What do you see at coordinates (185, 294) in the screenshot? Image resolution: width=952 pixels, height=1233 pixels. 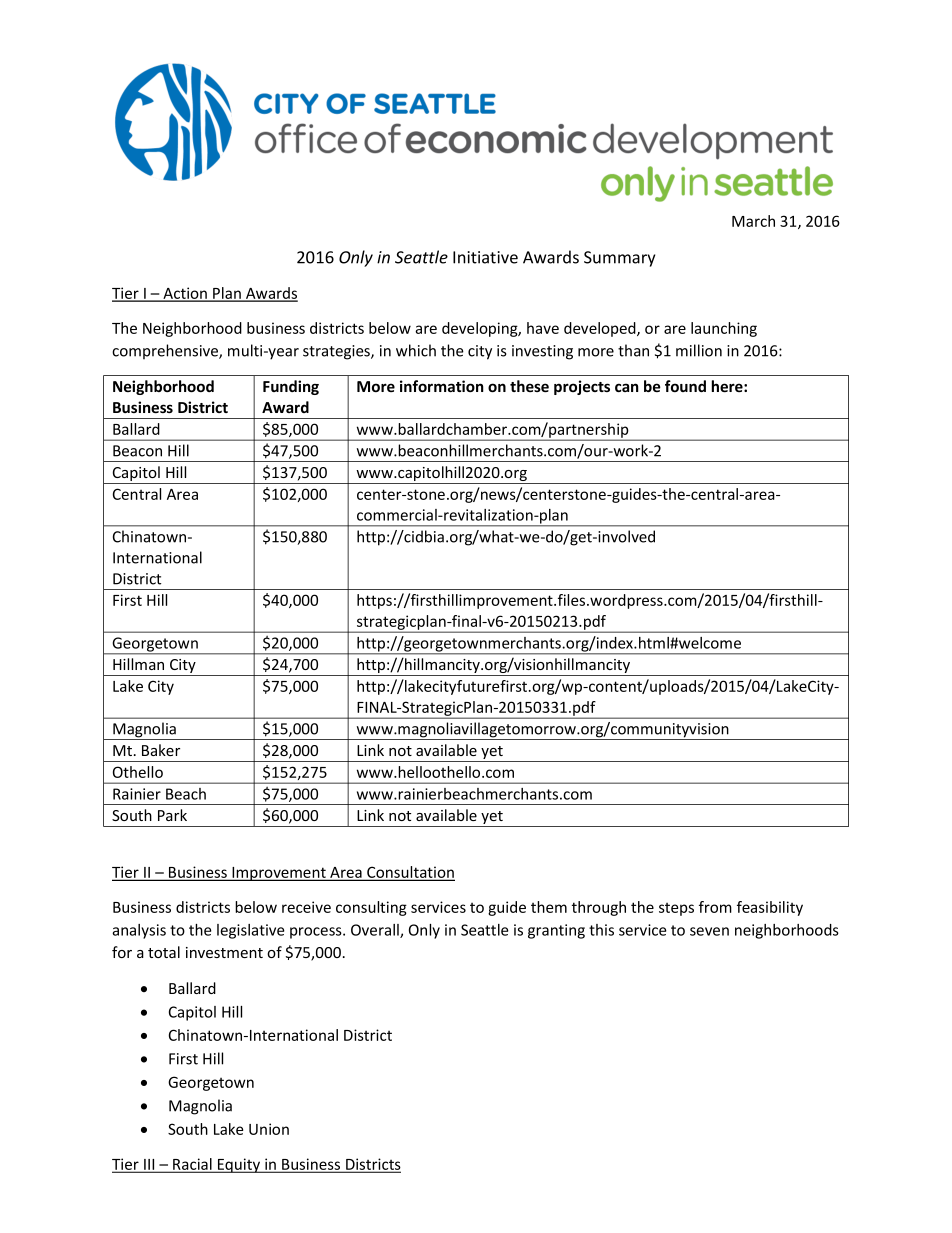 I see `Action` at bounding box center [185, 294].
